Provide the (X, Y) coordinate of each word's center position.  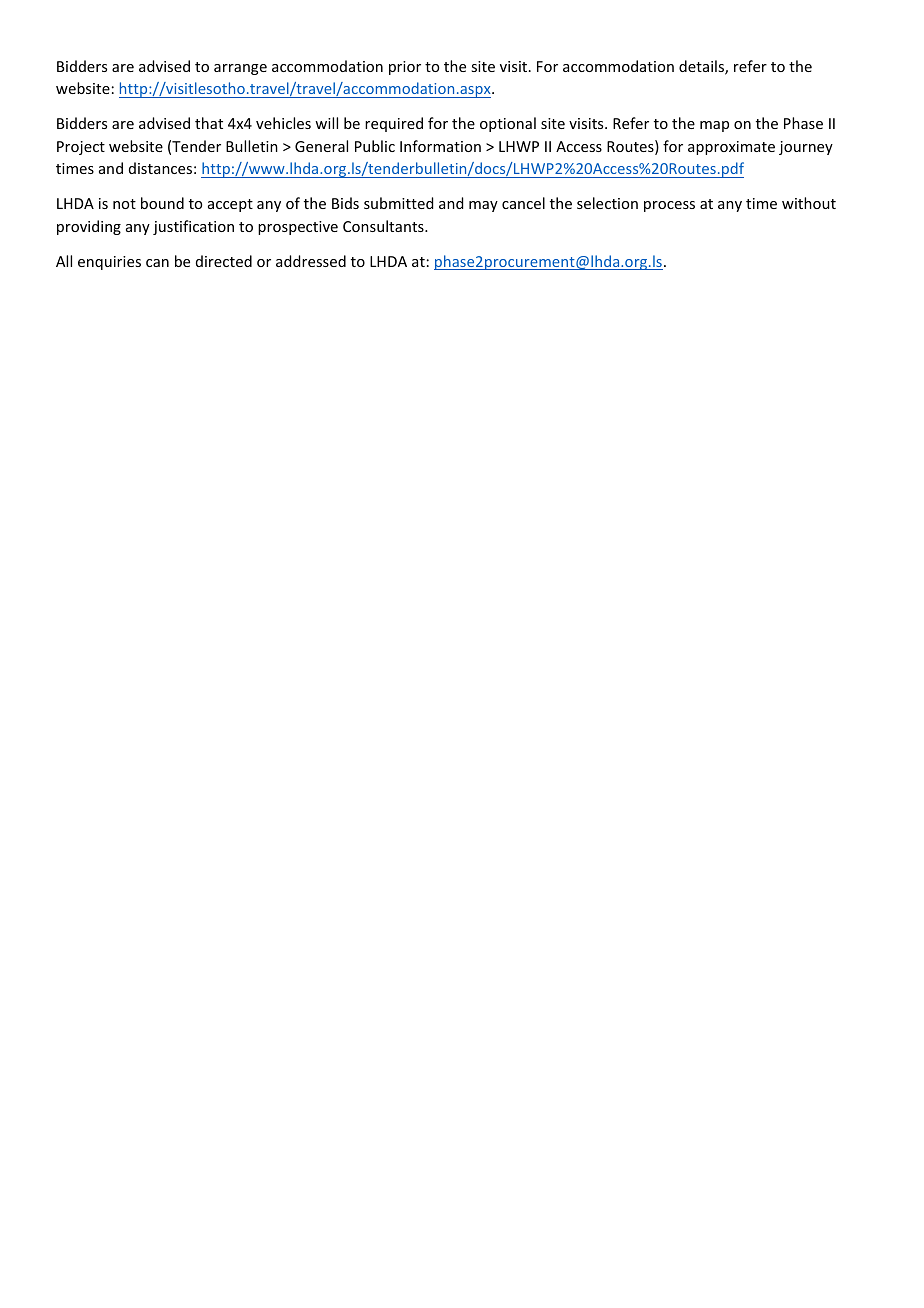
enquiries (109, 263)
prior (405, 68)
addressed (311, 261)
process (669, 206)
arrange (240, 69)
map (714, 126)
